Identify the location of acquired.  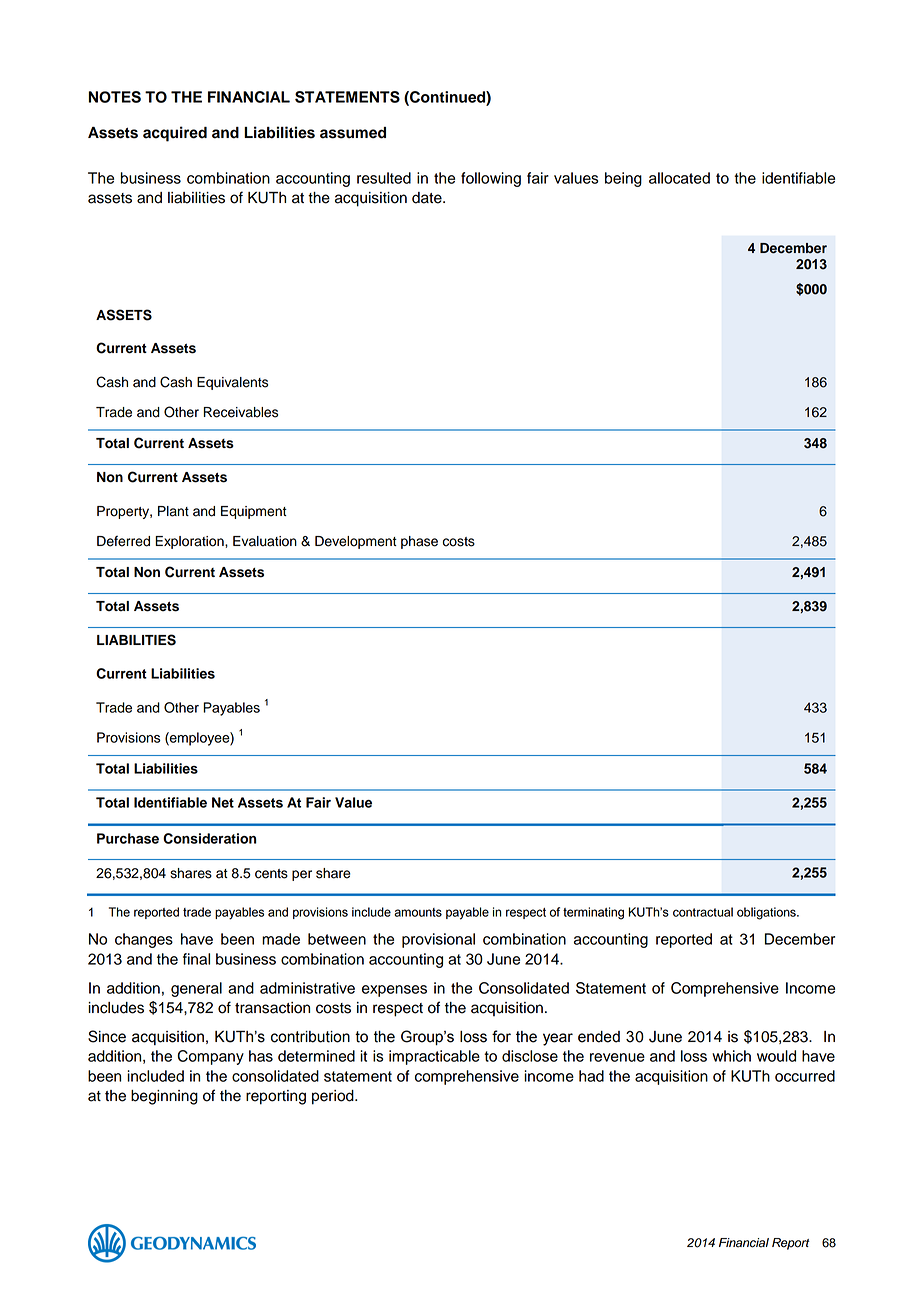
(175, 134).
